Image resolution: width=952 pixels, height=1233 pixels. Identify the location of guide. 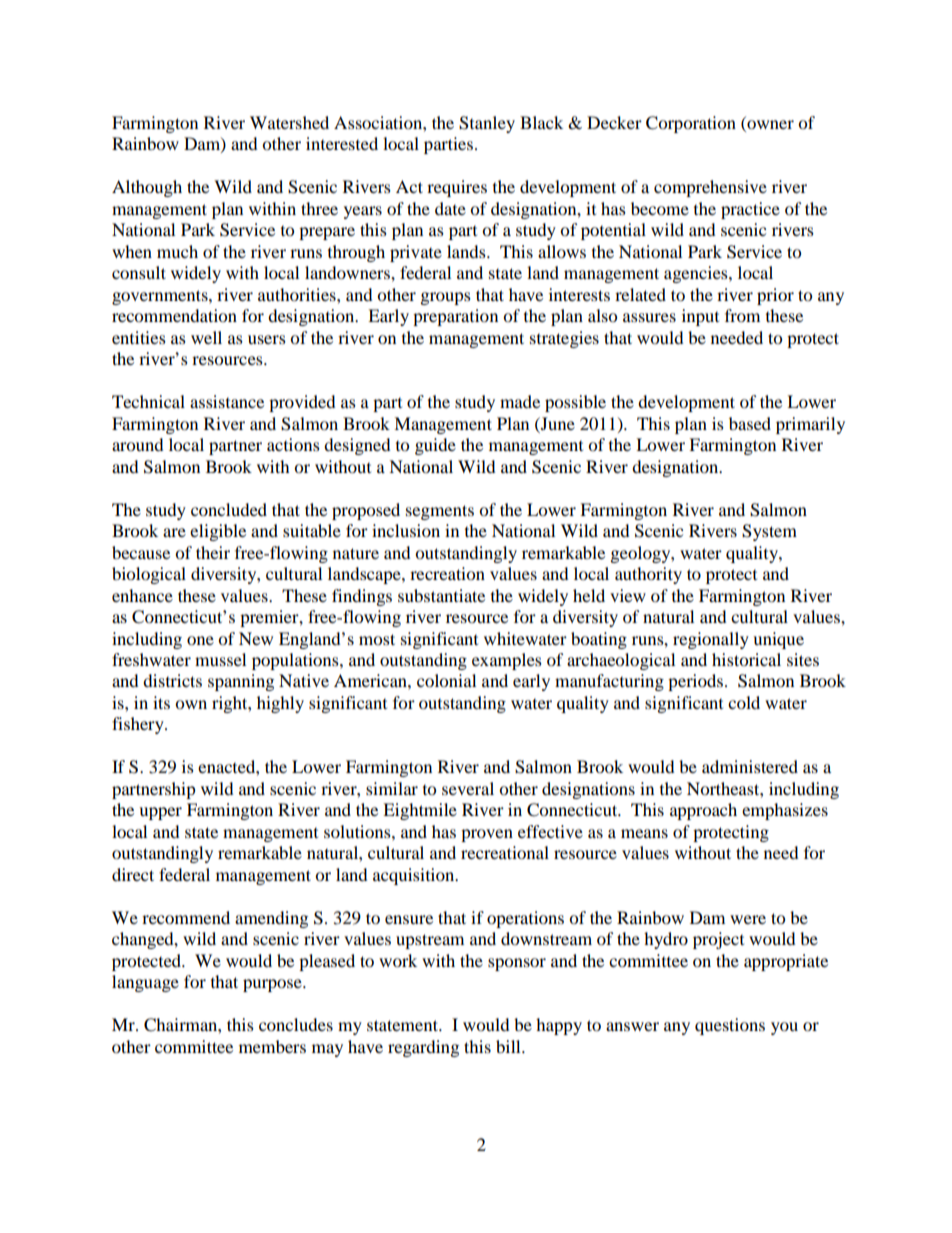
(435, 446).
